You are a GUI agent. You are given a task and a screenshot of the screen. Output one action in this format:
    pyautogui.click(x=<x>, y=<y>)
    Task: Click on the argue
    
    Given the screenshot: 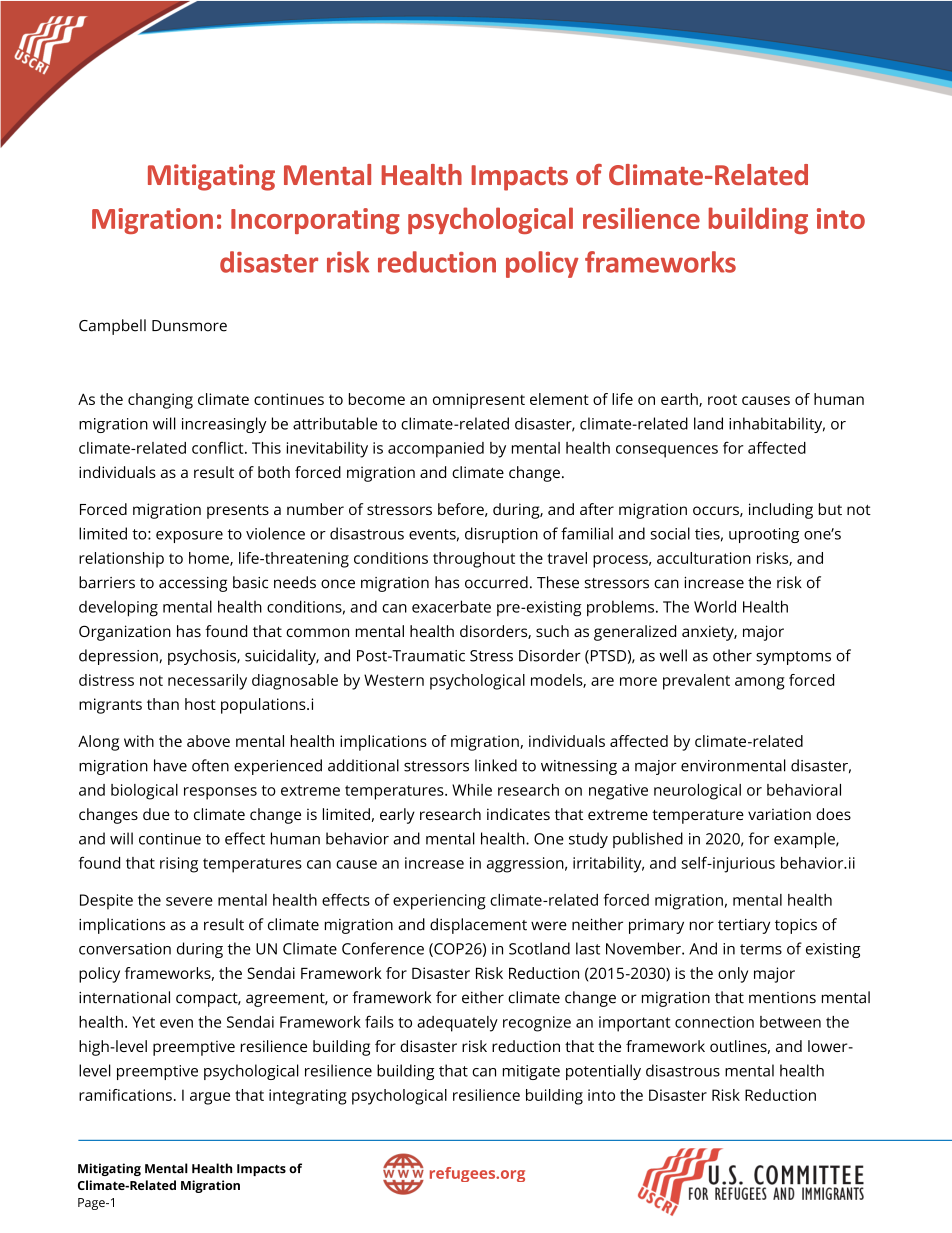 What is the action you would take?
    pyautogui.click(x=210, y=1098)
